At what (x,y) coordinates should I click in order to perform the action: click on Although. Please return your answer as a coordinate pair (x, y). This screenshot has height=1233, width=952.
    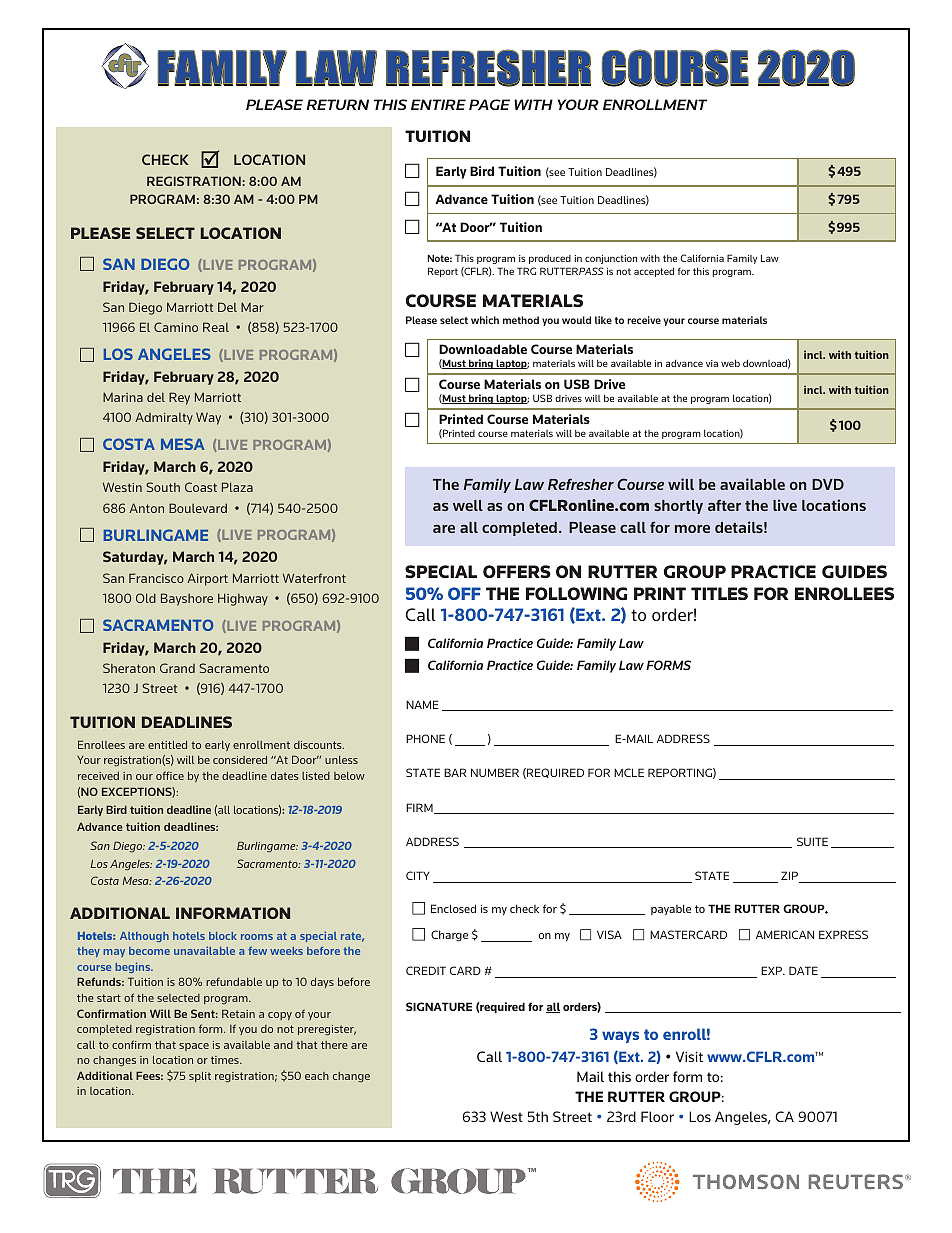
    Looking at the image, I should click on (144, 937).
